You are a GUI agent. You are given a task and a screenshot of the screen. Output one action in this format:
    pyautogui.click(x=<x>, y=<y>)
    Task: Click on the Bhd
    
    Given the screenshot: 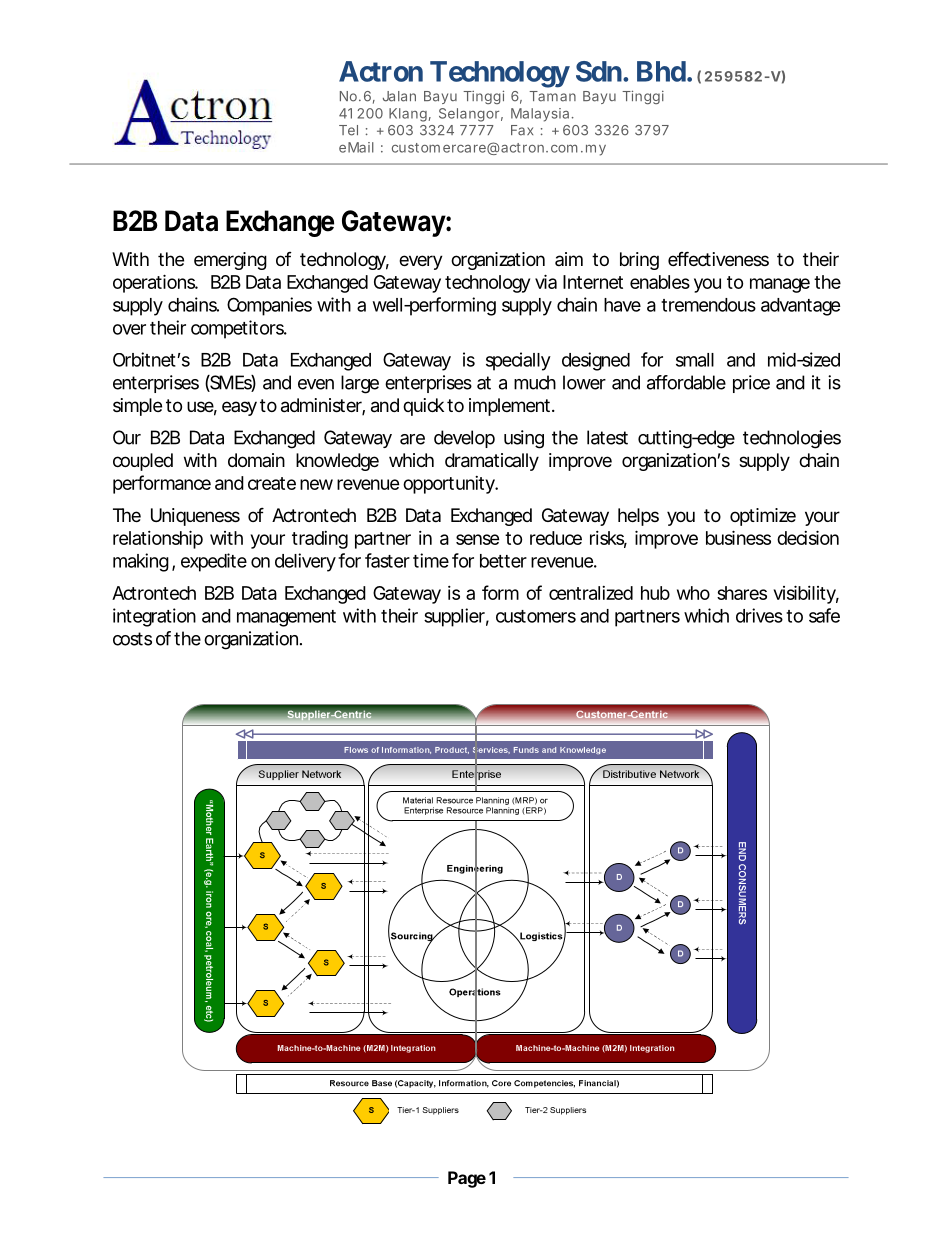 What is the action you would take?
    pyautogui.click(x=661, y=71)
